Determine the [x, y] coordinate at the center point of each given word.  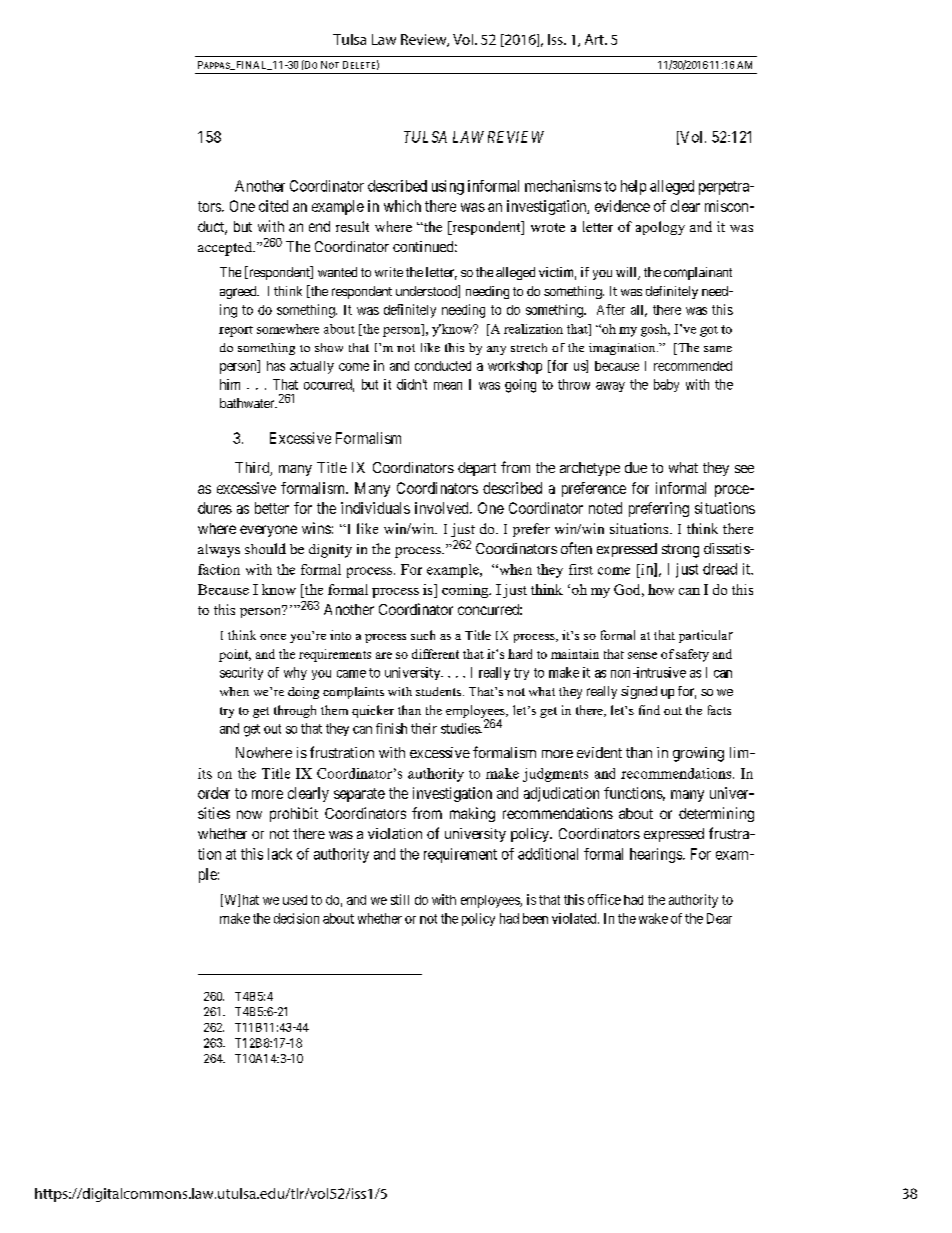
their [424, 728]
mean [448, 386]
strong [680, 551]
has [276, 366]
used [295, 900]
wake [653, 918]
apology [660, 228]
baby [666, 385]
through [295, 711]
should [265, 548]
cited [273, 206]
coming [466, 591]
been [535, 918]
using [448, 187]
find [649, 710]
